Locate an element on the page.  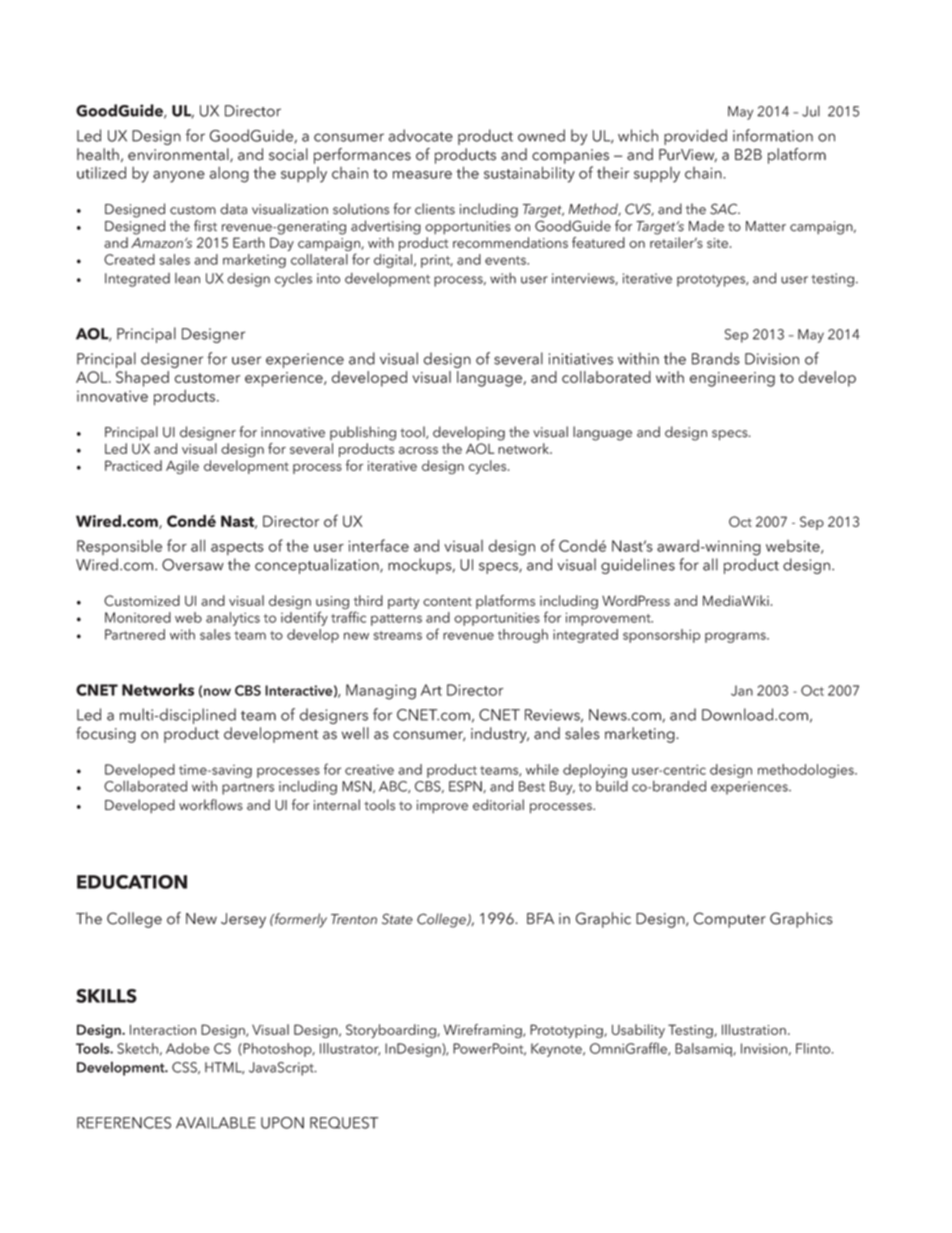
provided is located at coordinates (695, 137).
